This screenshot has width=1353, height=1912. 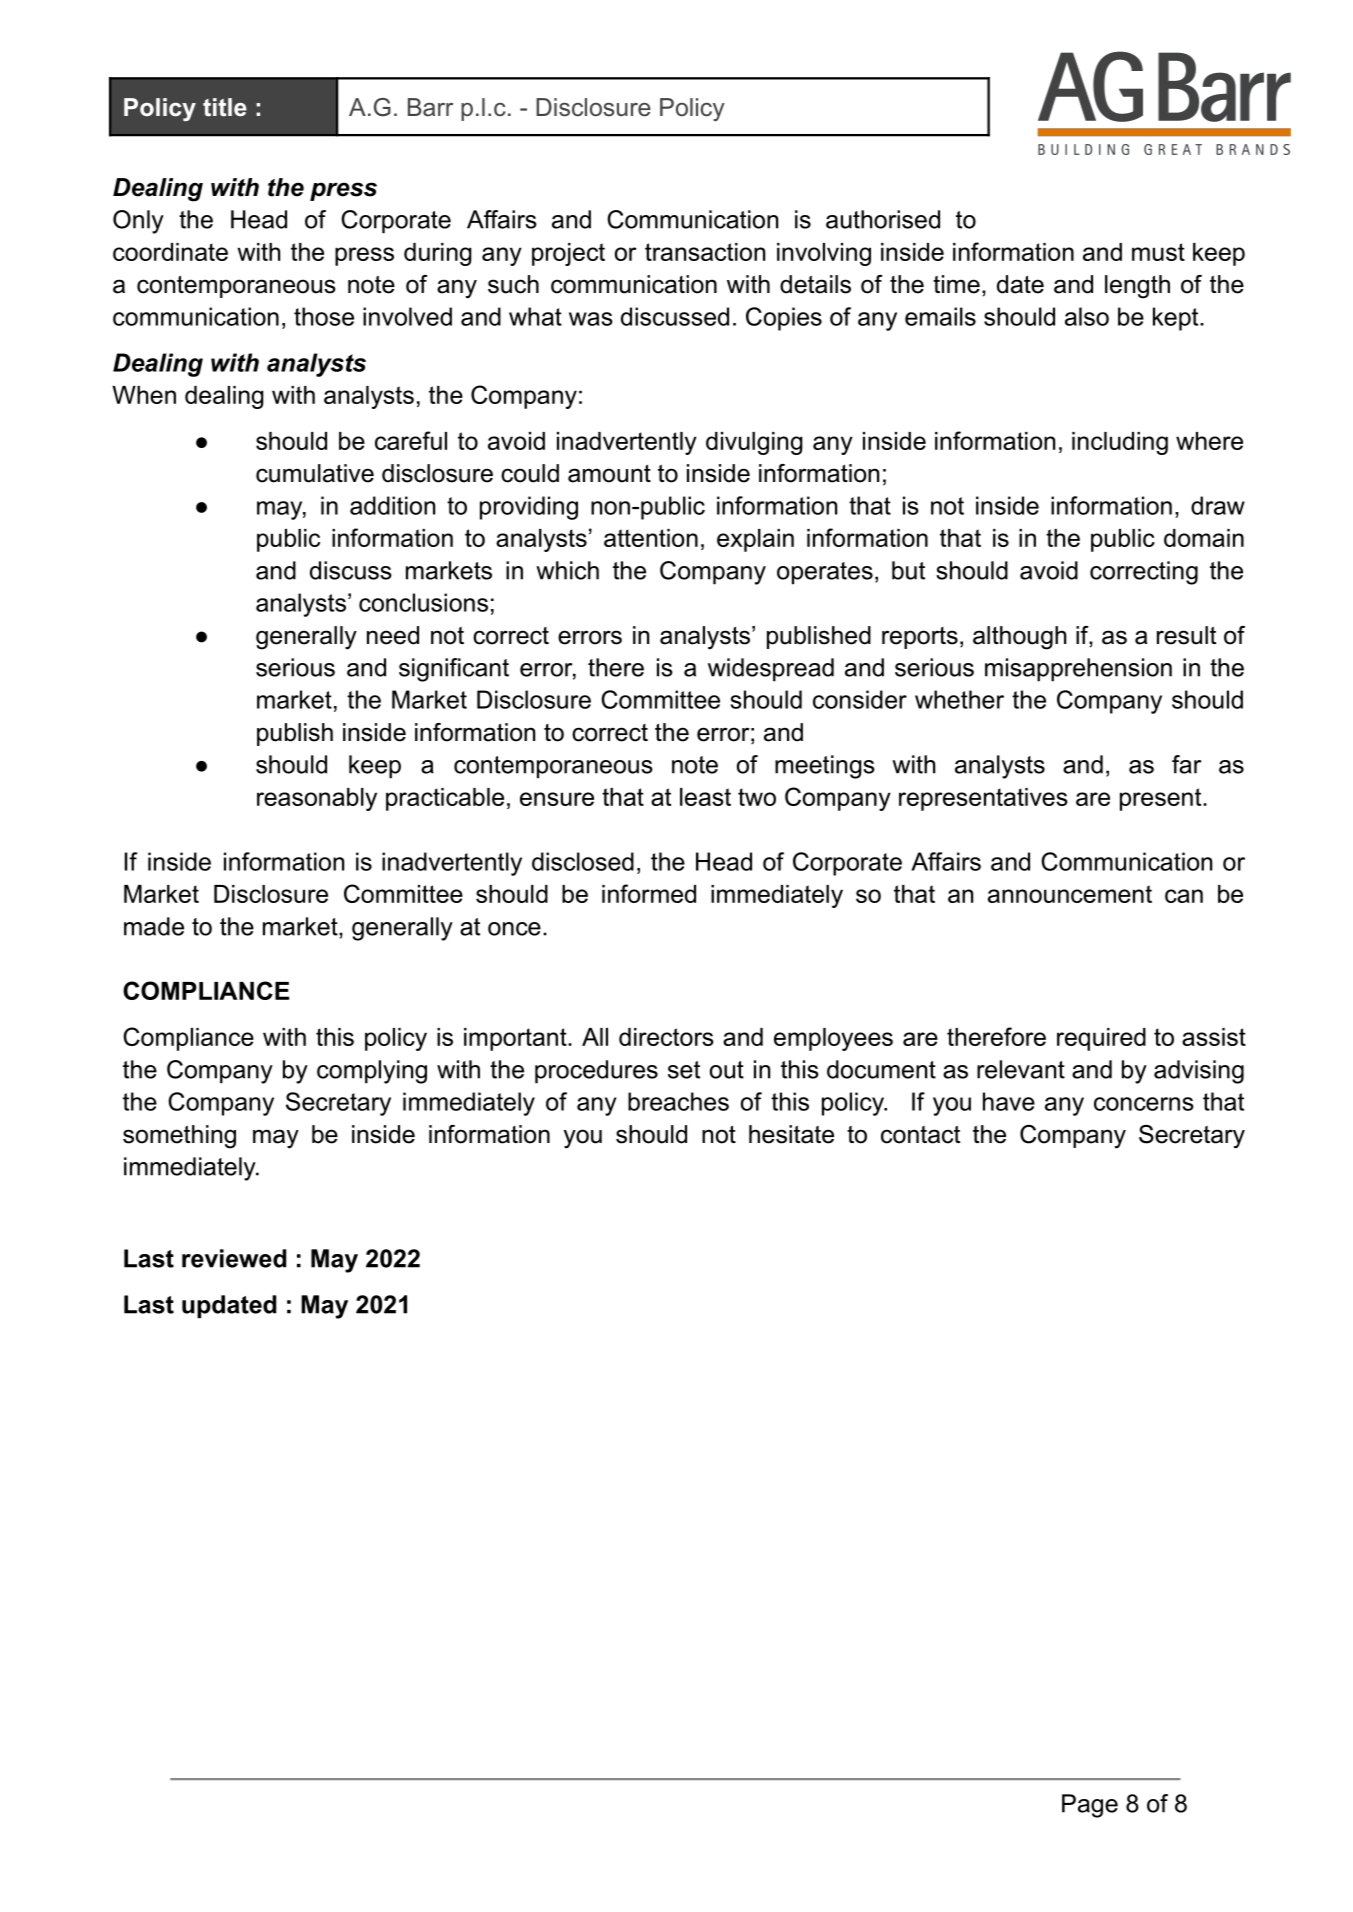 I want to click on must, so click(x=1158, y=252).
